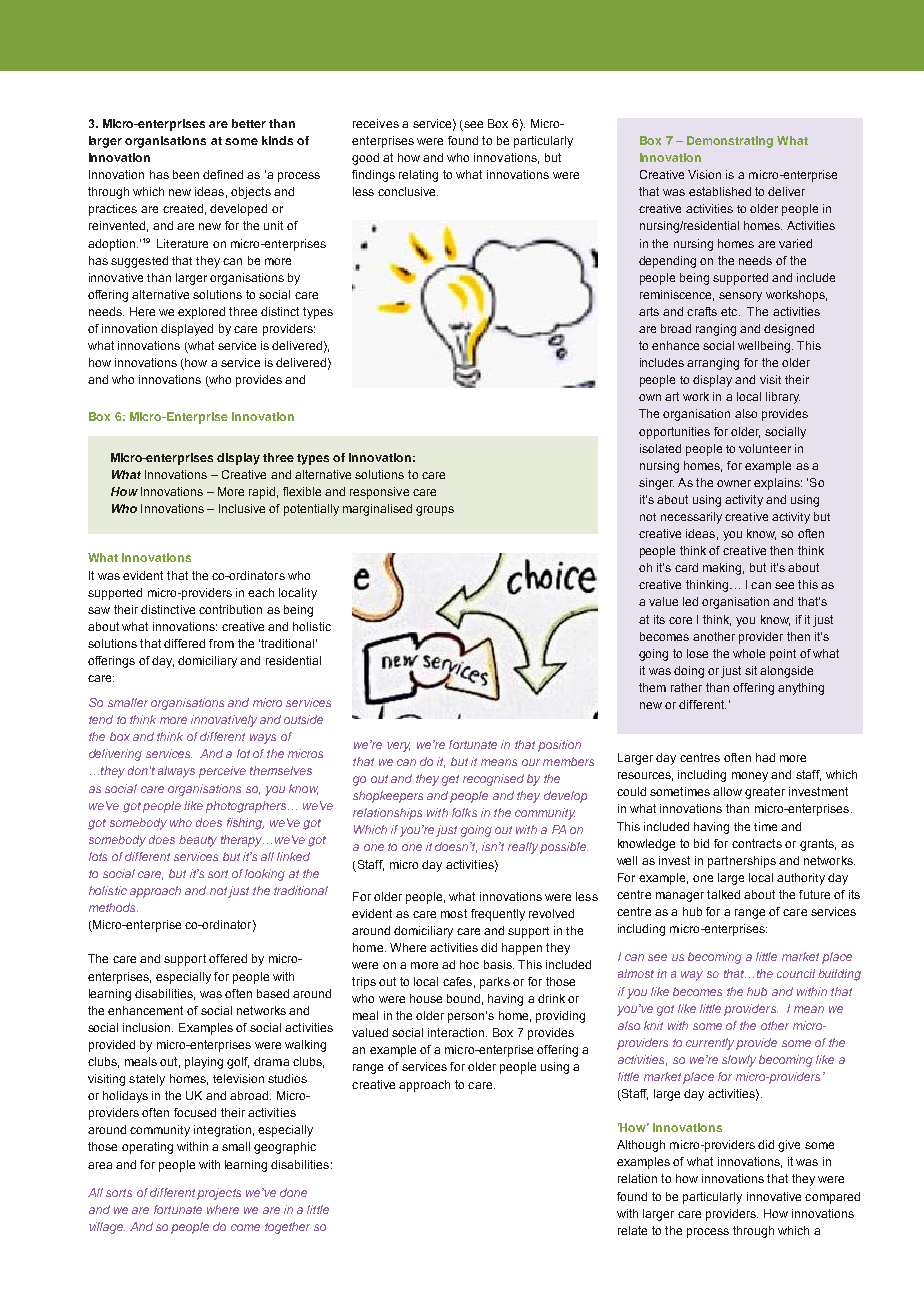 The width and height of the page is (924, 1308). I want to click on beauty, so click(198, 841).
